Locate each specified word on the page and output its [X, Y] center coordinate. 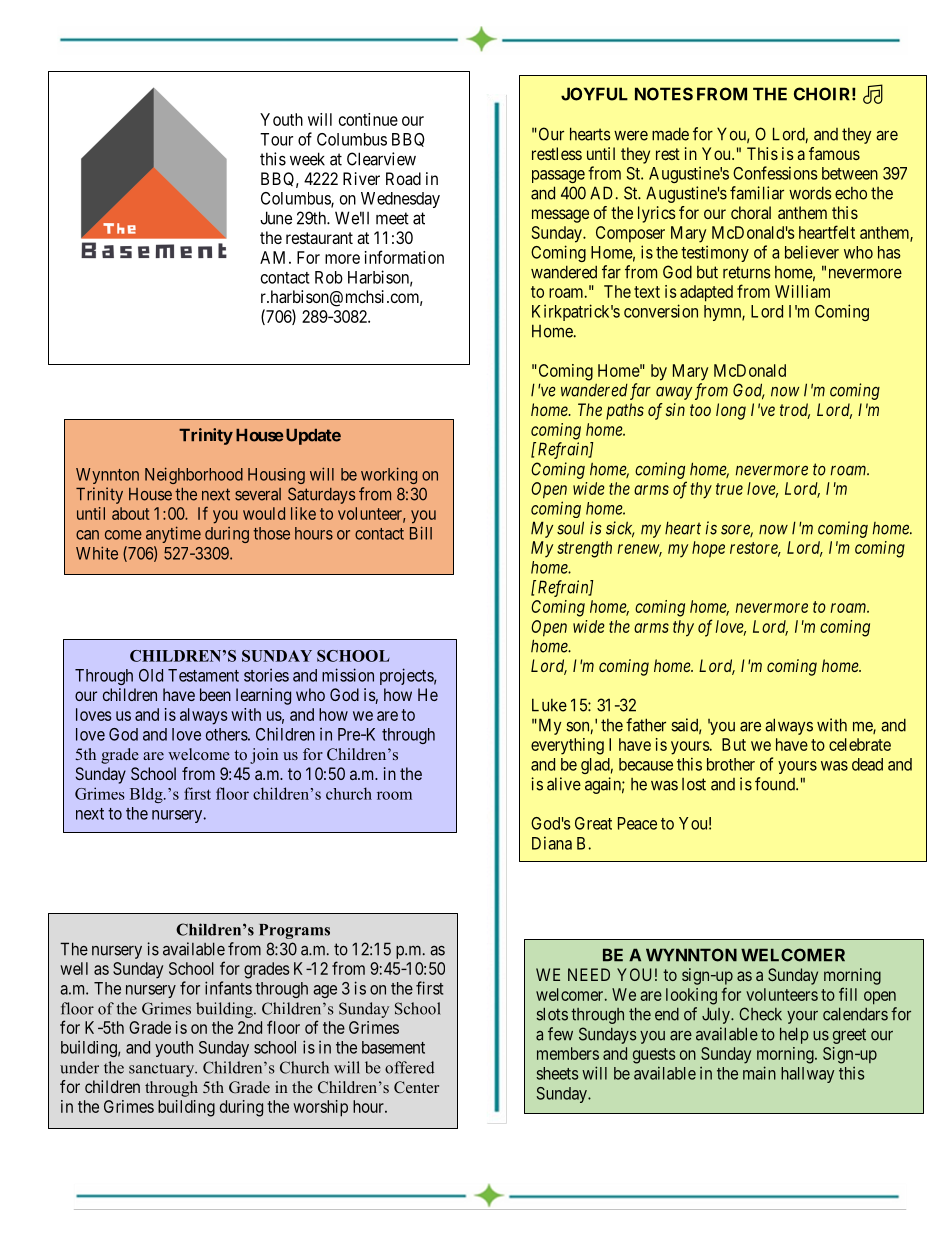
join [264, 756]
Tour [276, 139]
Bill [421, 533]
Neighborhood [194, 475]
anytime [173, 534]
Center [416, 1087]
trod [795, 411]
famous [834, 153]
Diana [552, 843]
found [776, 784]
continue [368, 119]
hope [708, 549]
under [79, 1067]
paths [625, 411]
